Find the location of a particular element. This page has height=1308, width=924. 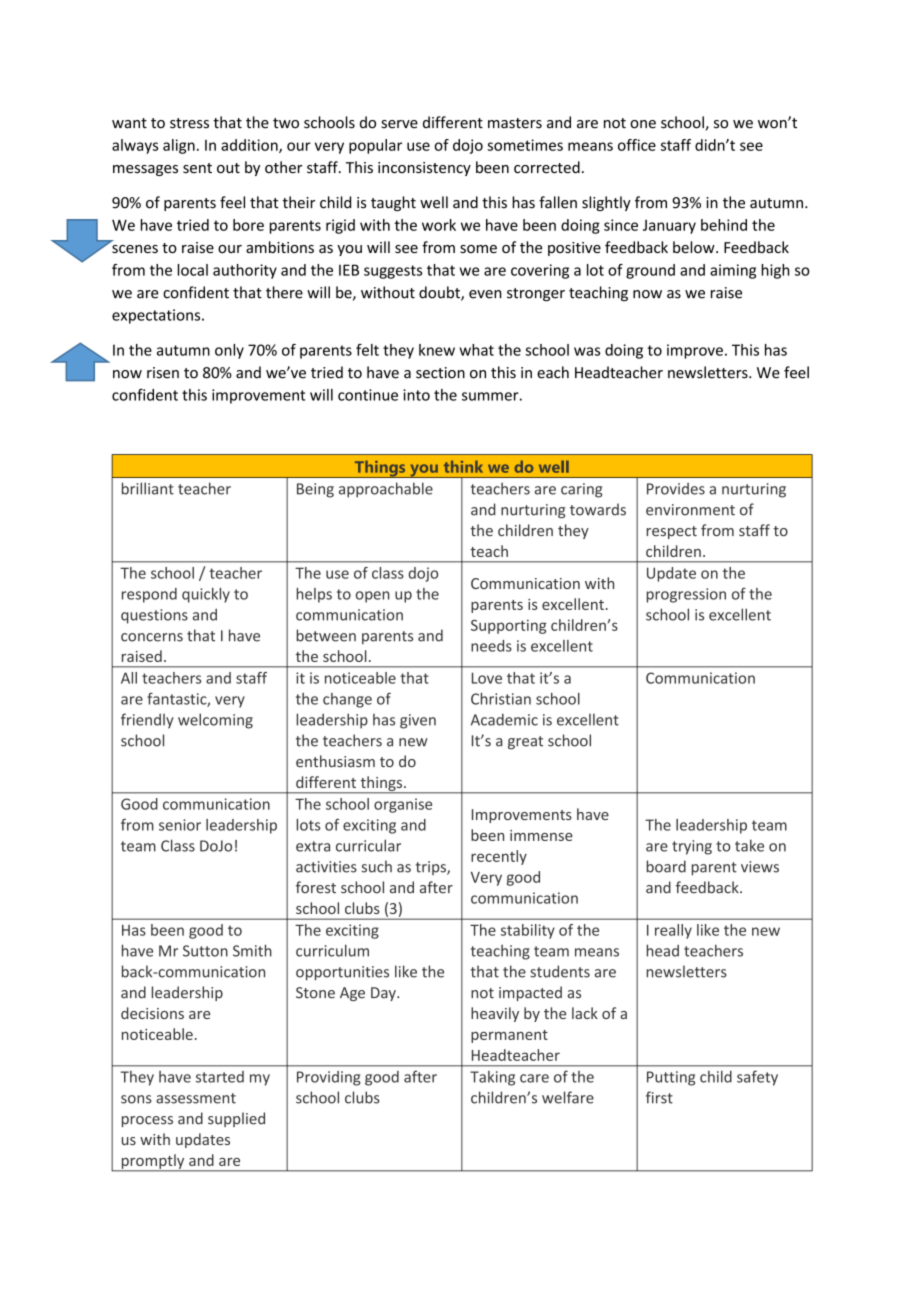

organise is located at coordinates (403, 805).
